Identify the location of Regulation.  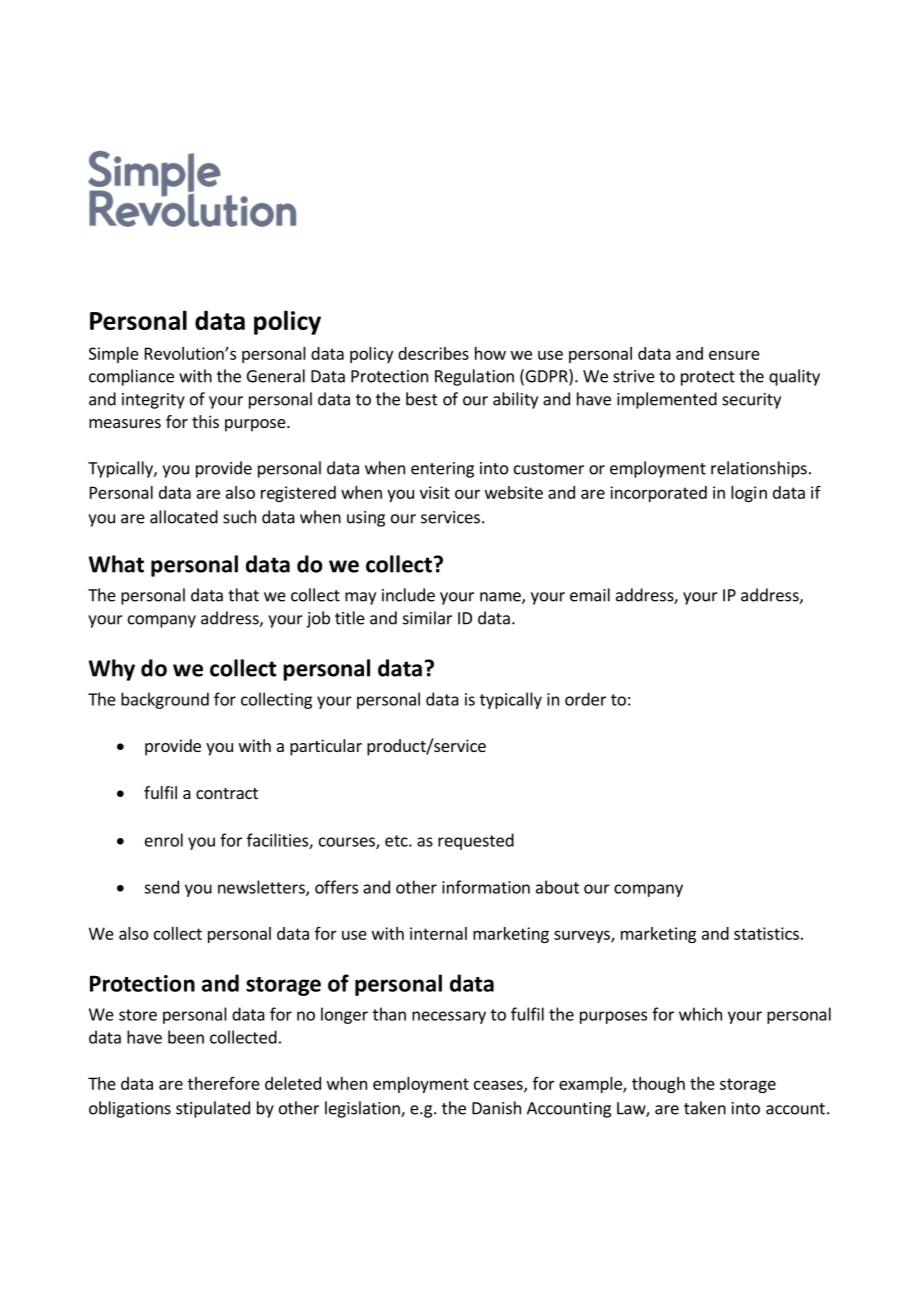
(474, 377).
